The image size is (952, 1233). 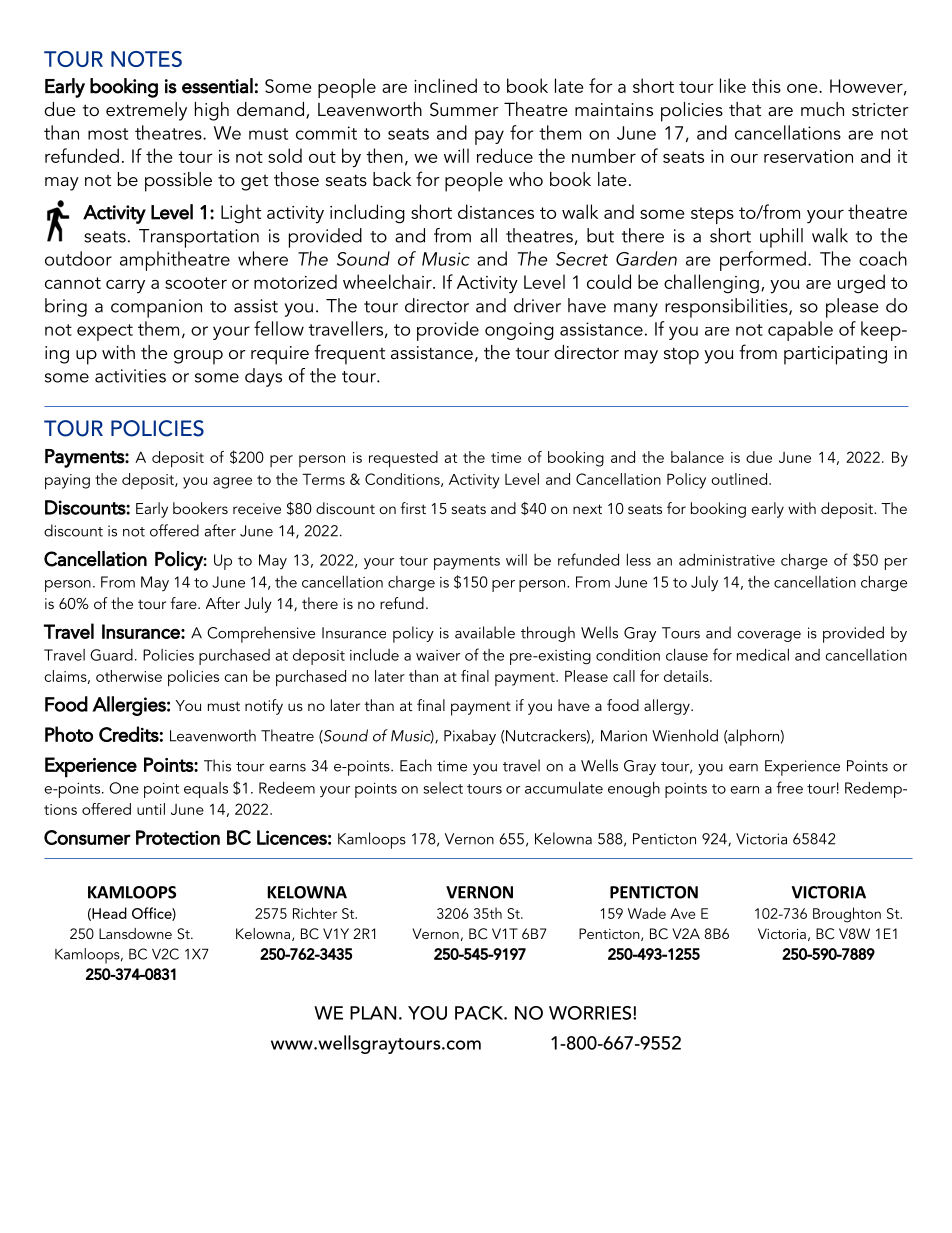 What do you see at coordinates (413, 508) in the screenshot?
I see `first` at bounding box center [413, 508].
